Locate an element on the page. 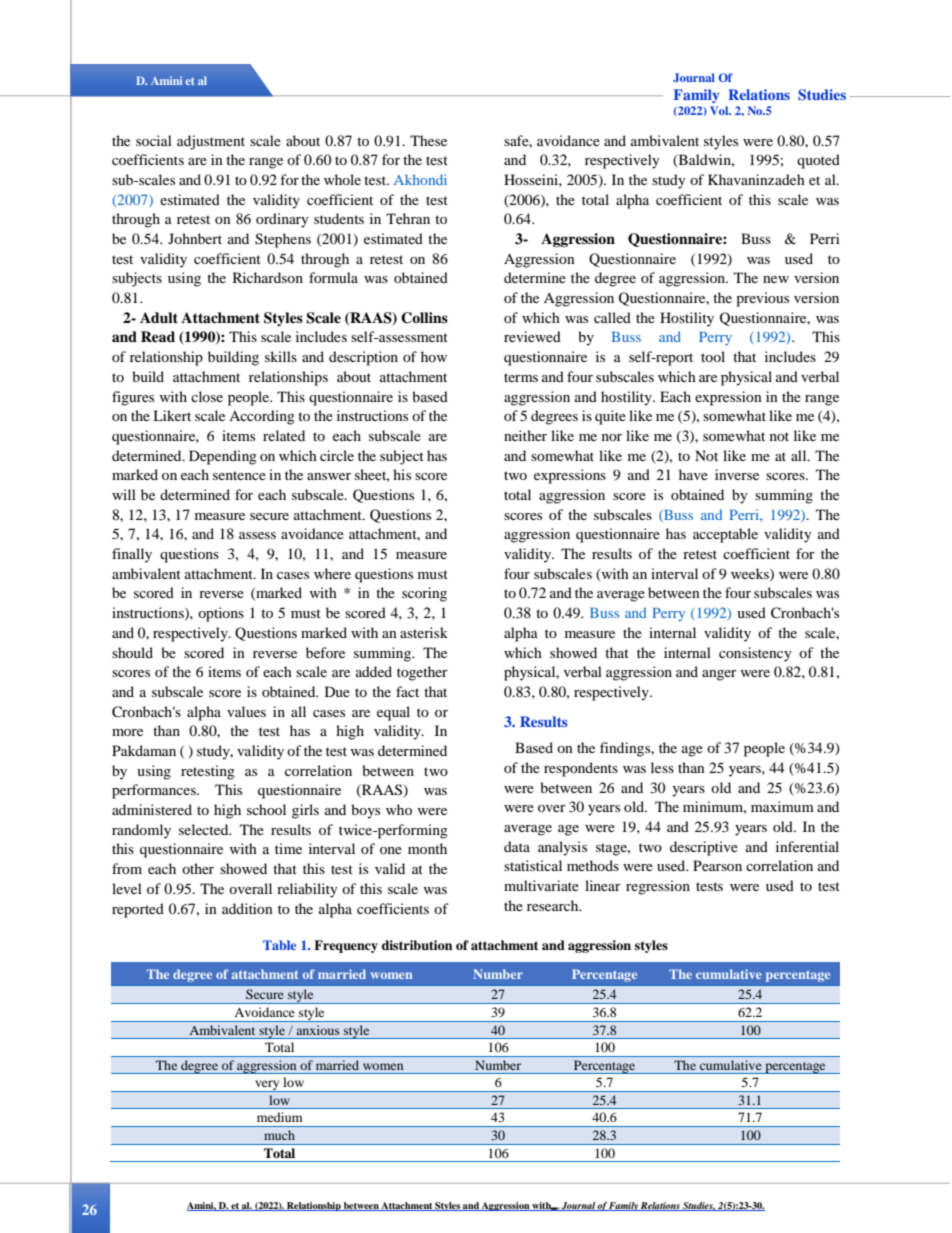  scoring is located at coordinates (424, 594).
